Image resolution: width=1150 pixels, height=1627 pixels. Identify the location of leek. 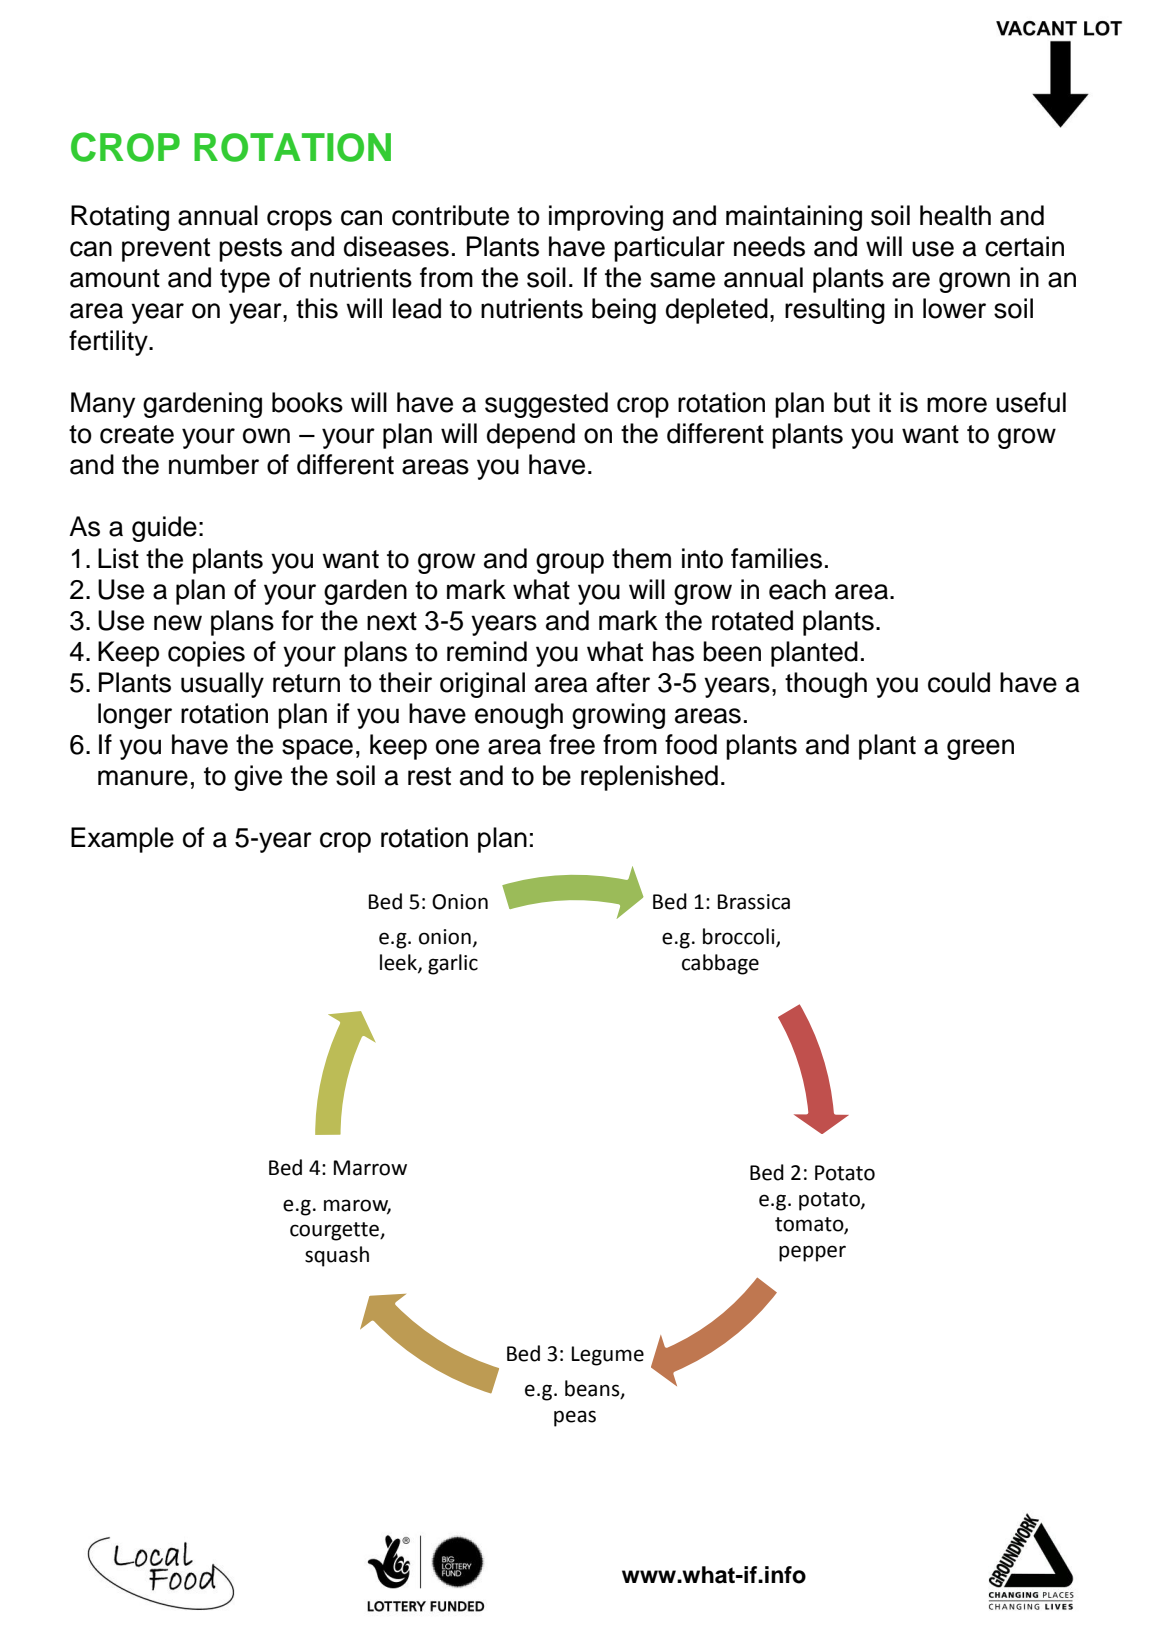
(399, 963).
